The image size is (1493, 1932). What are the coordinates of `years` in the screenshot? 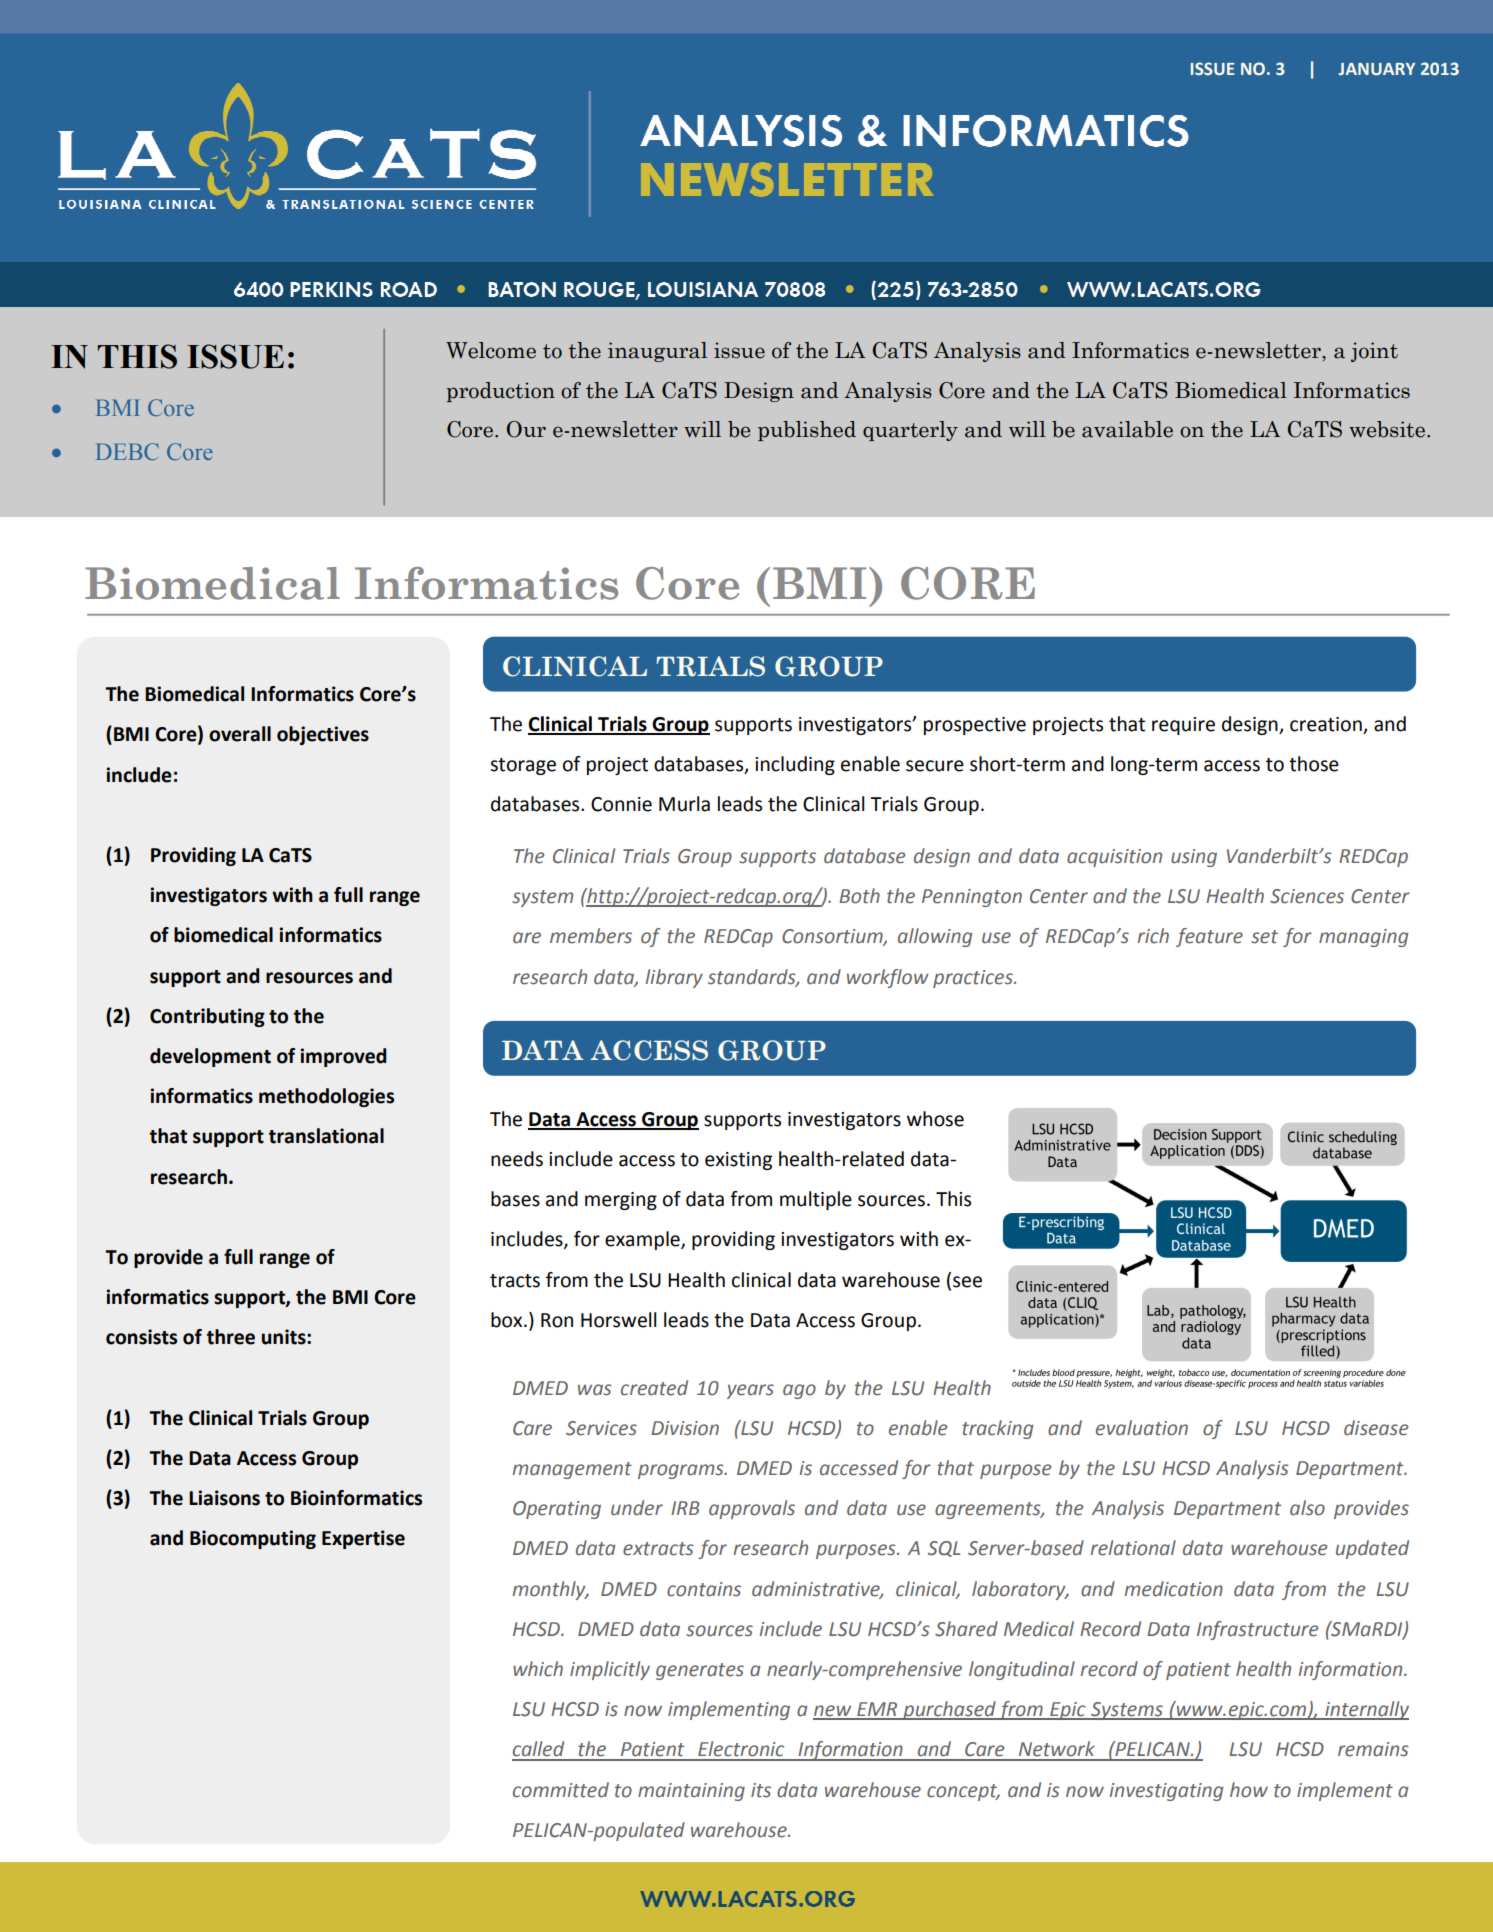 It's located at (750, 1391).
